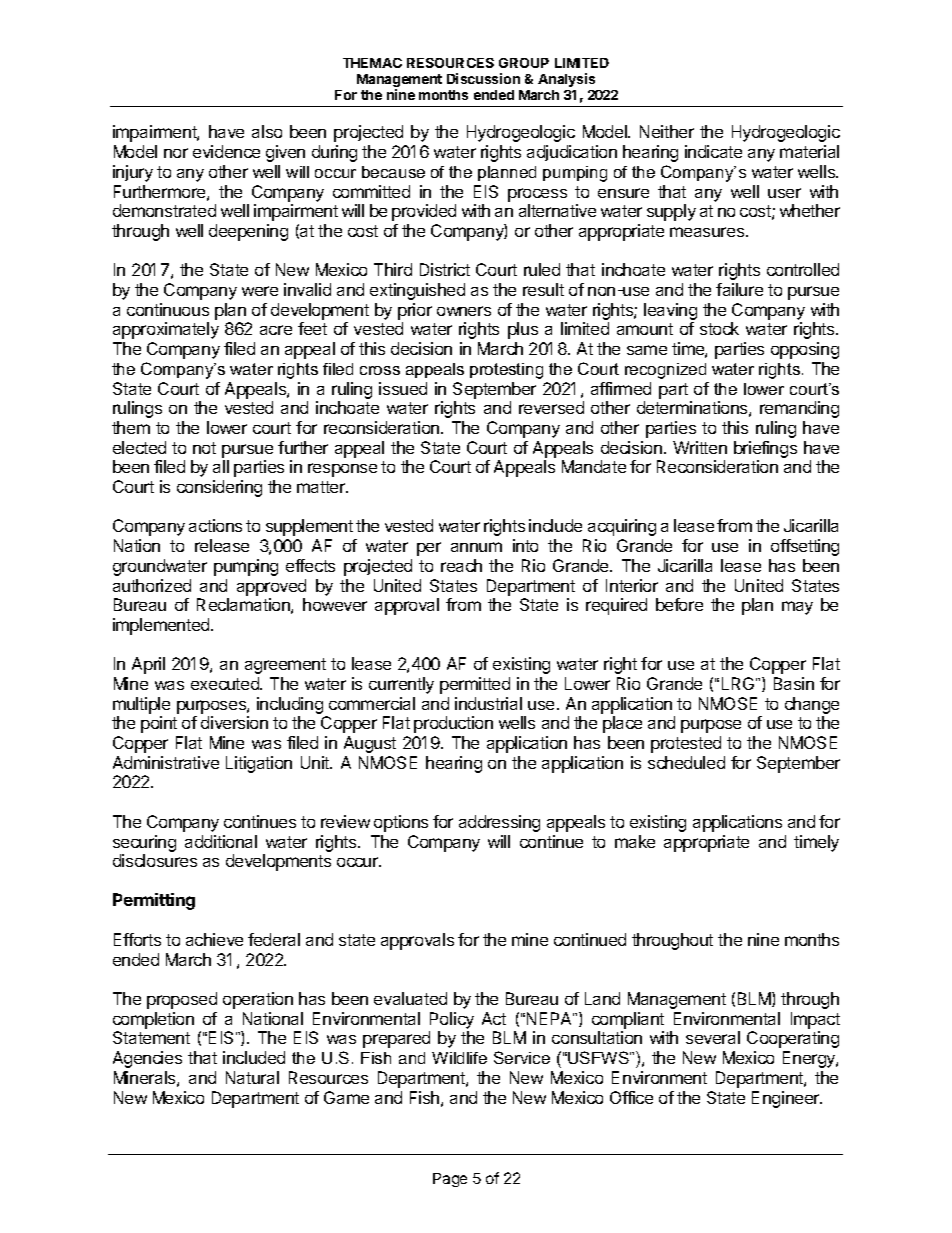 This screenshot has height=1233, width=952. Describe the element at coordinates (450, 1180) in the screenshot. I see `Page` at that location.
